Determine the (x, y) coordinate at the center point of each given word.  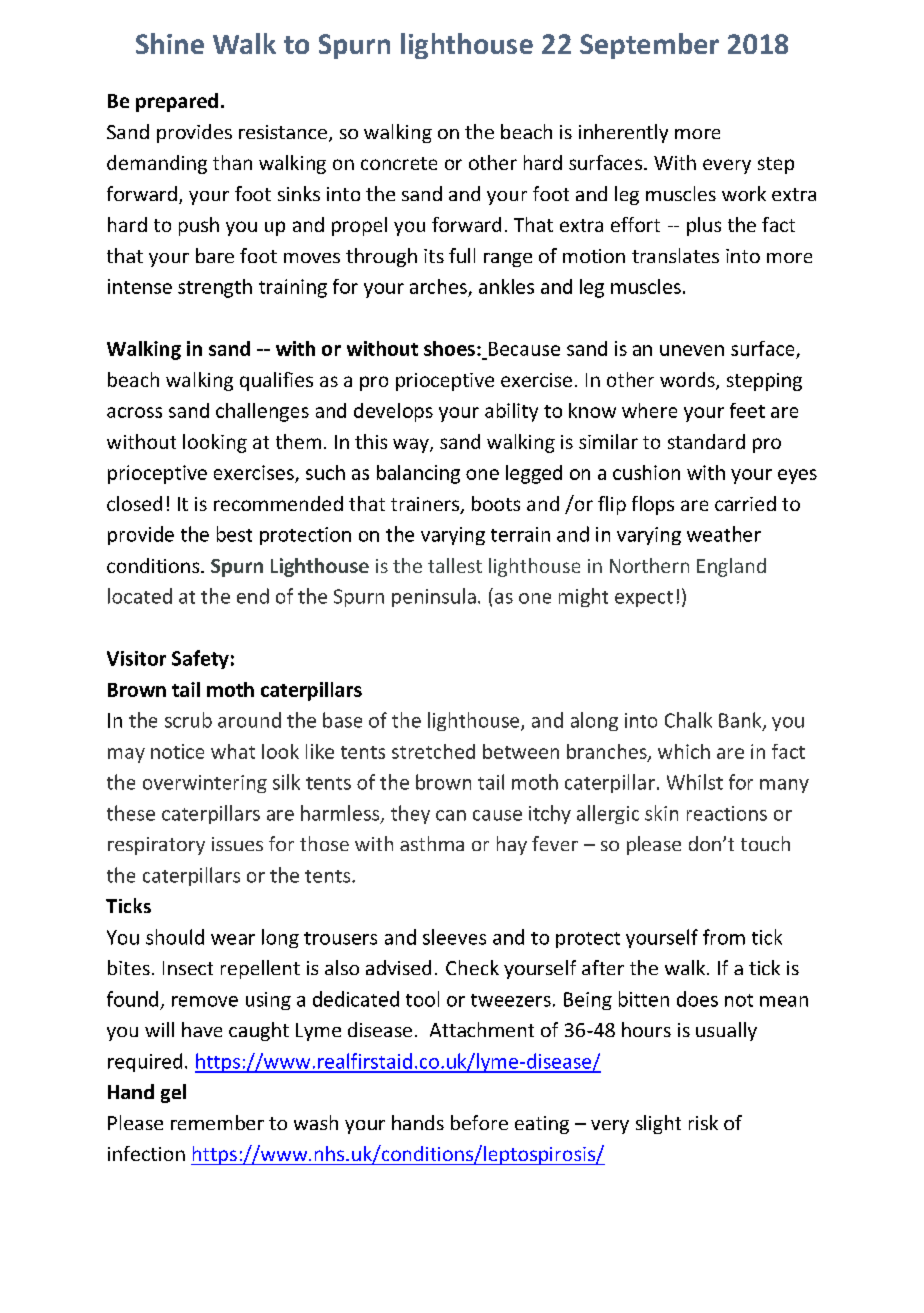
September (649, 46)
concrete (399, 163)
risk (703, 1122)
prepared (177, 102)
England (731, 567)
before (479, 1122)
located (140, 596)
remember (217, 1122)
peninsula (434, 597)
